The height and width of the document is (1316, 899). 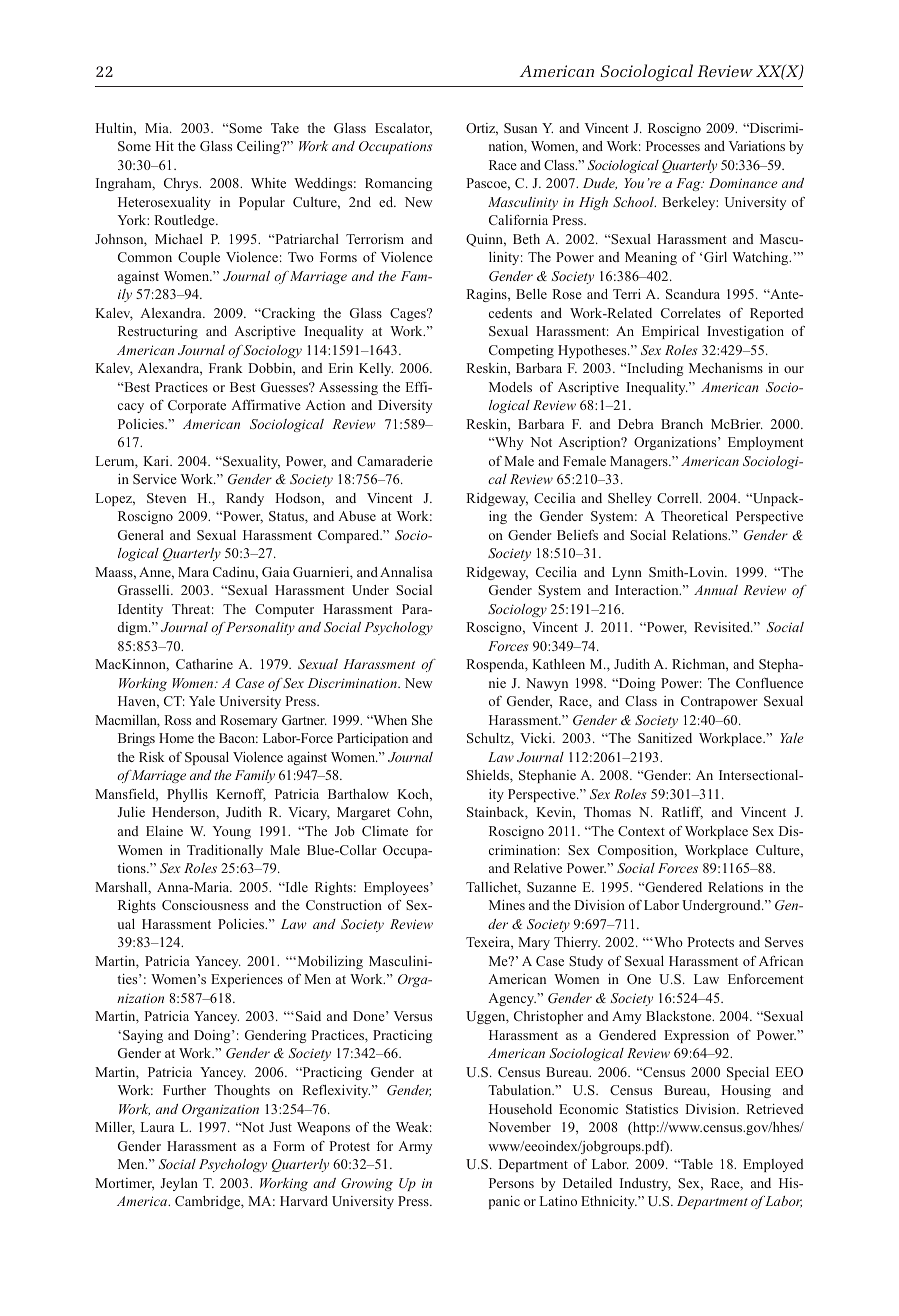 I want to click on Chrys, so click(x=182, y=184).
